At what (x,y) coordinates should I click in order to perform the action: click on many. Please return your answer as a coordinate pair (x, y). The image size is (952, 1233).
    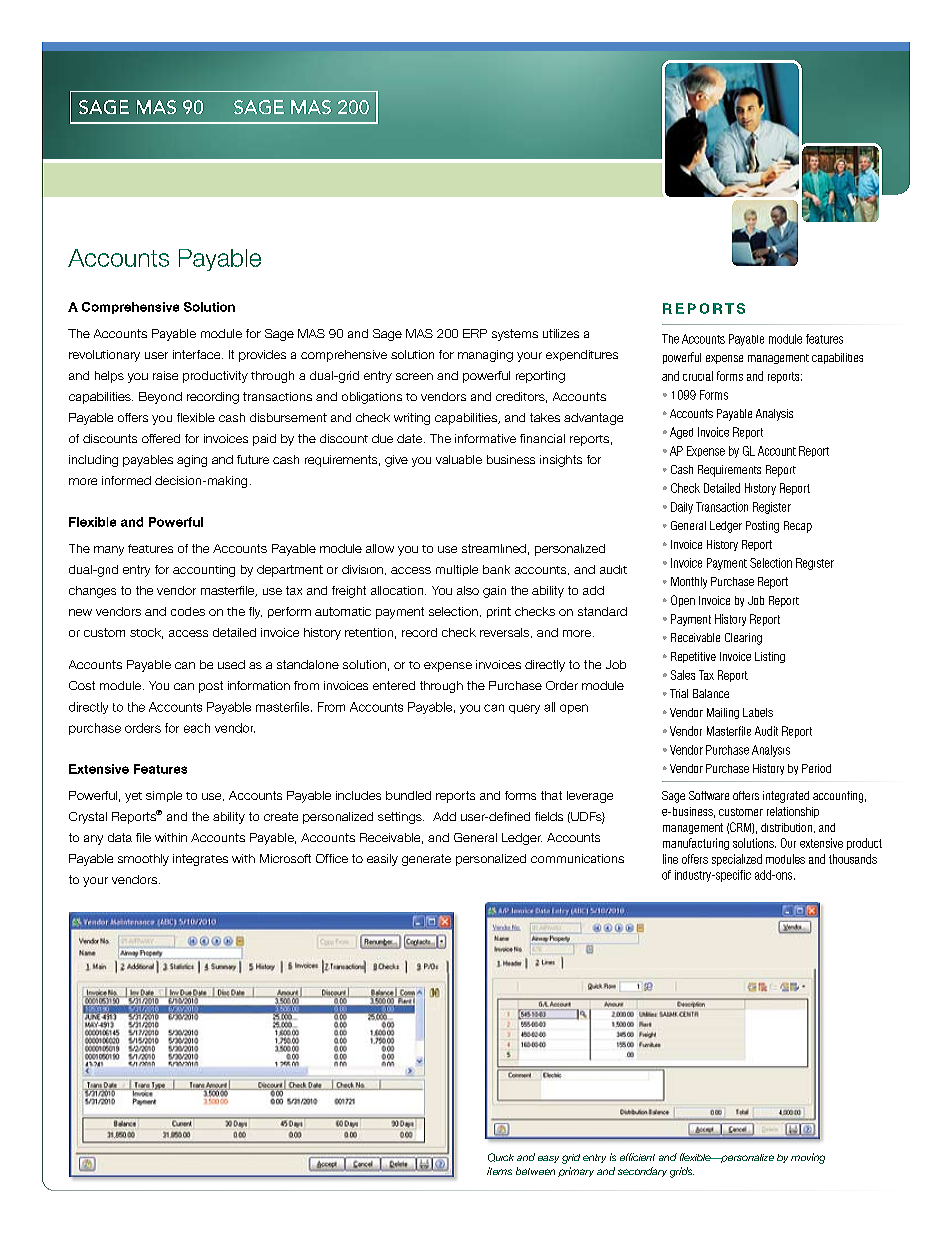
    Looking at the image, I should click on (109, 551).
